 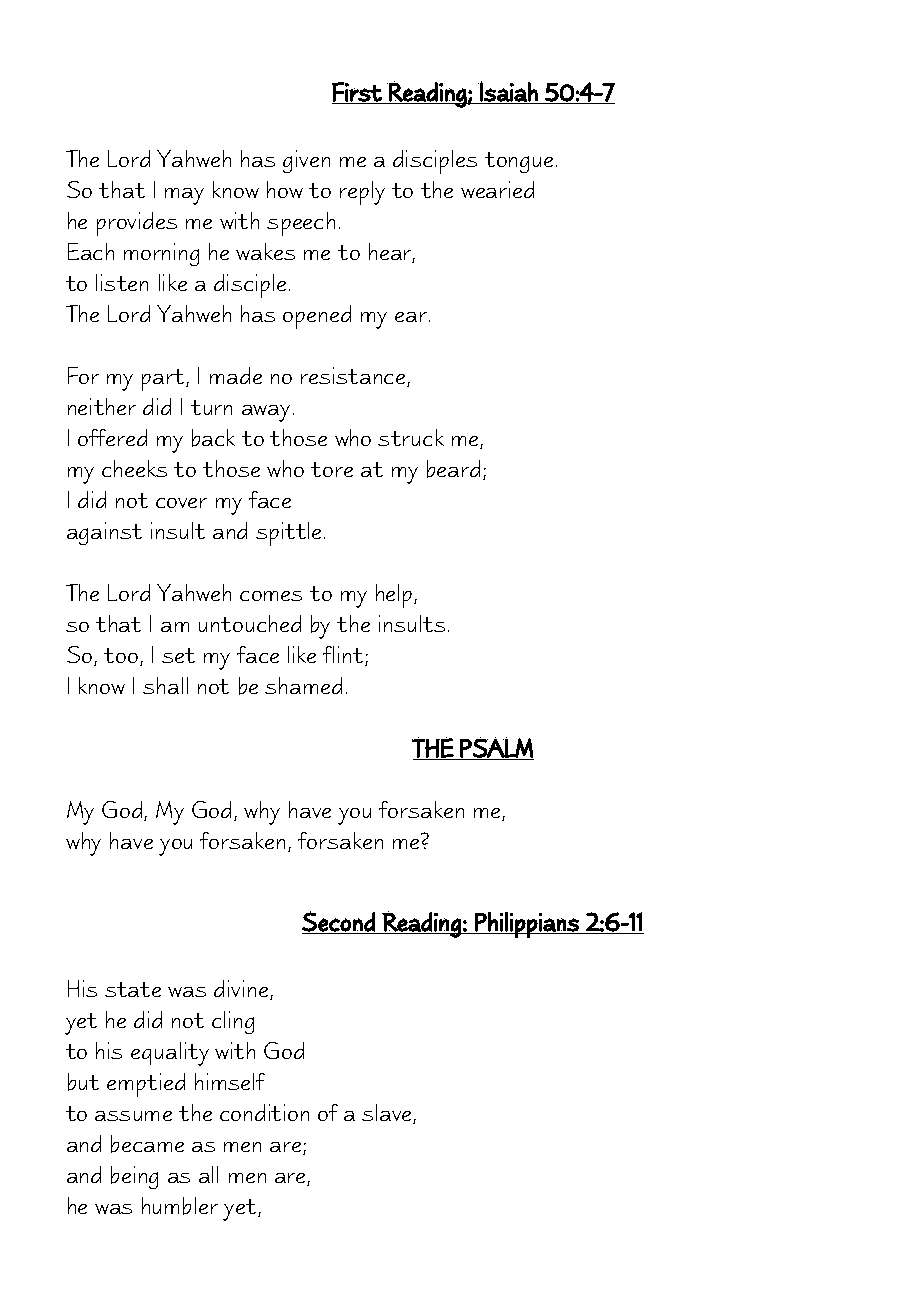 What do you see at coordinates (104, 533) in the page?
I see `against` at bounding box center [104, 533].
